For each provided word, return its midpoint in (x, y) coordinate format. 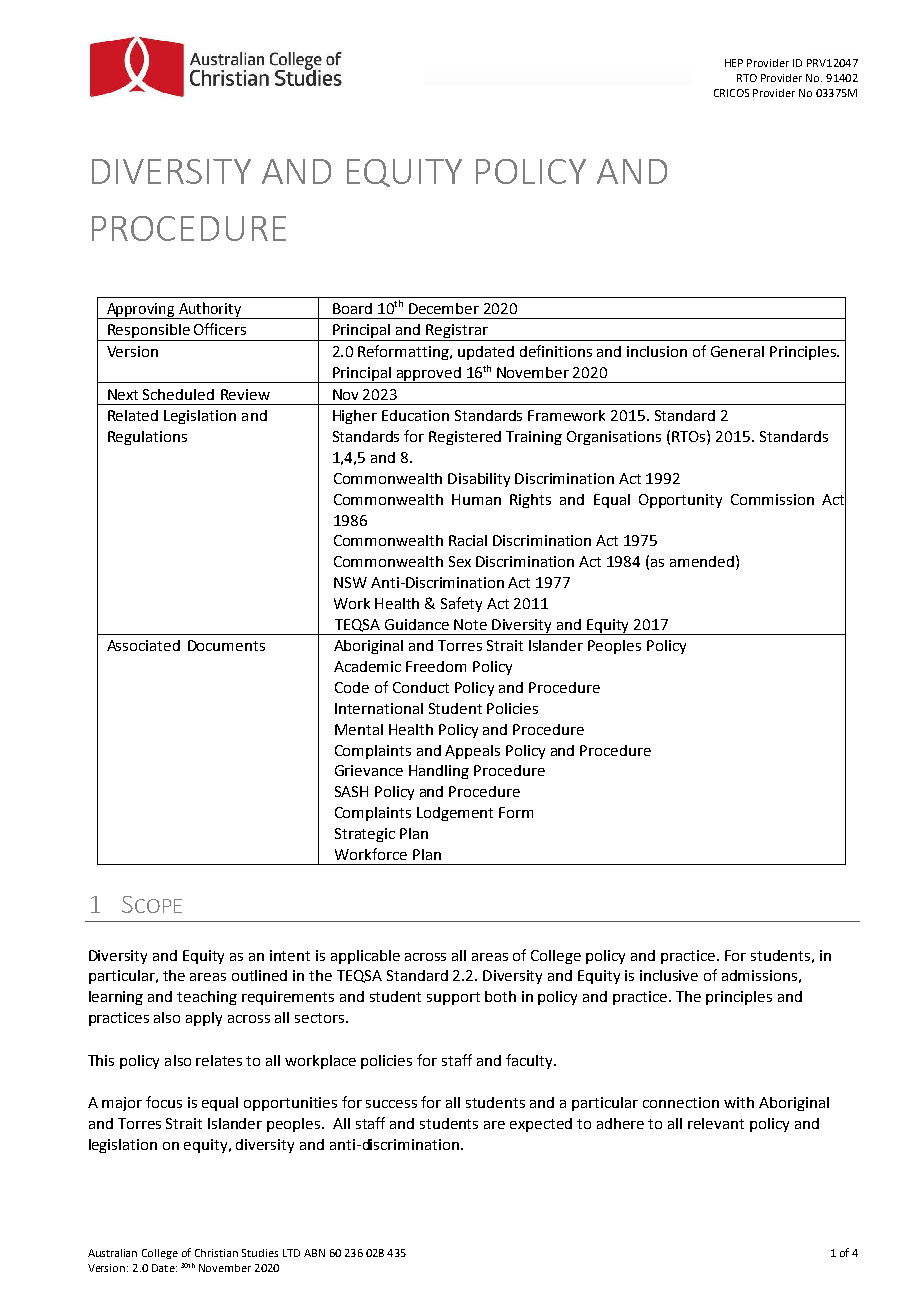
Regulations (147, 438)
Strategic (365, 835)
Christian (216, 1253)
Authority (210, 310)
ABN (314, 1253)
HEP (734, 63)
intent (290, 955)
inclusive (669, 975)
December (444, 308)
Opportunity (680, 501)
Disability (479, 480)
